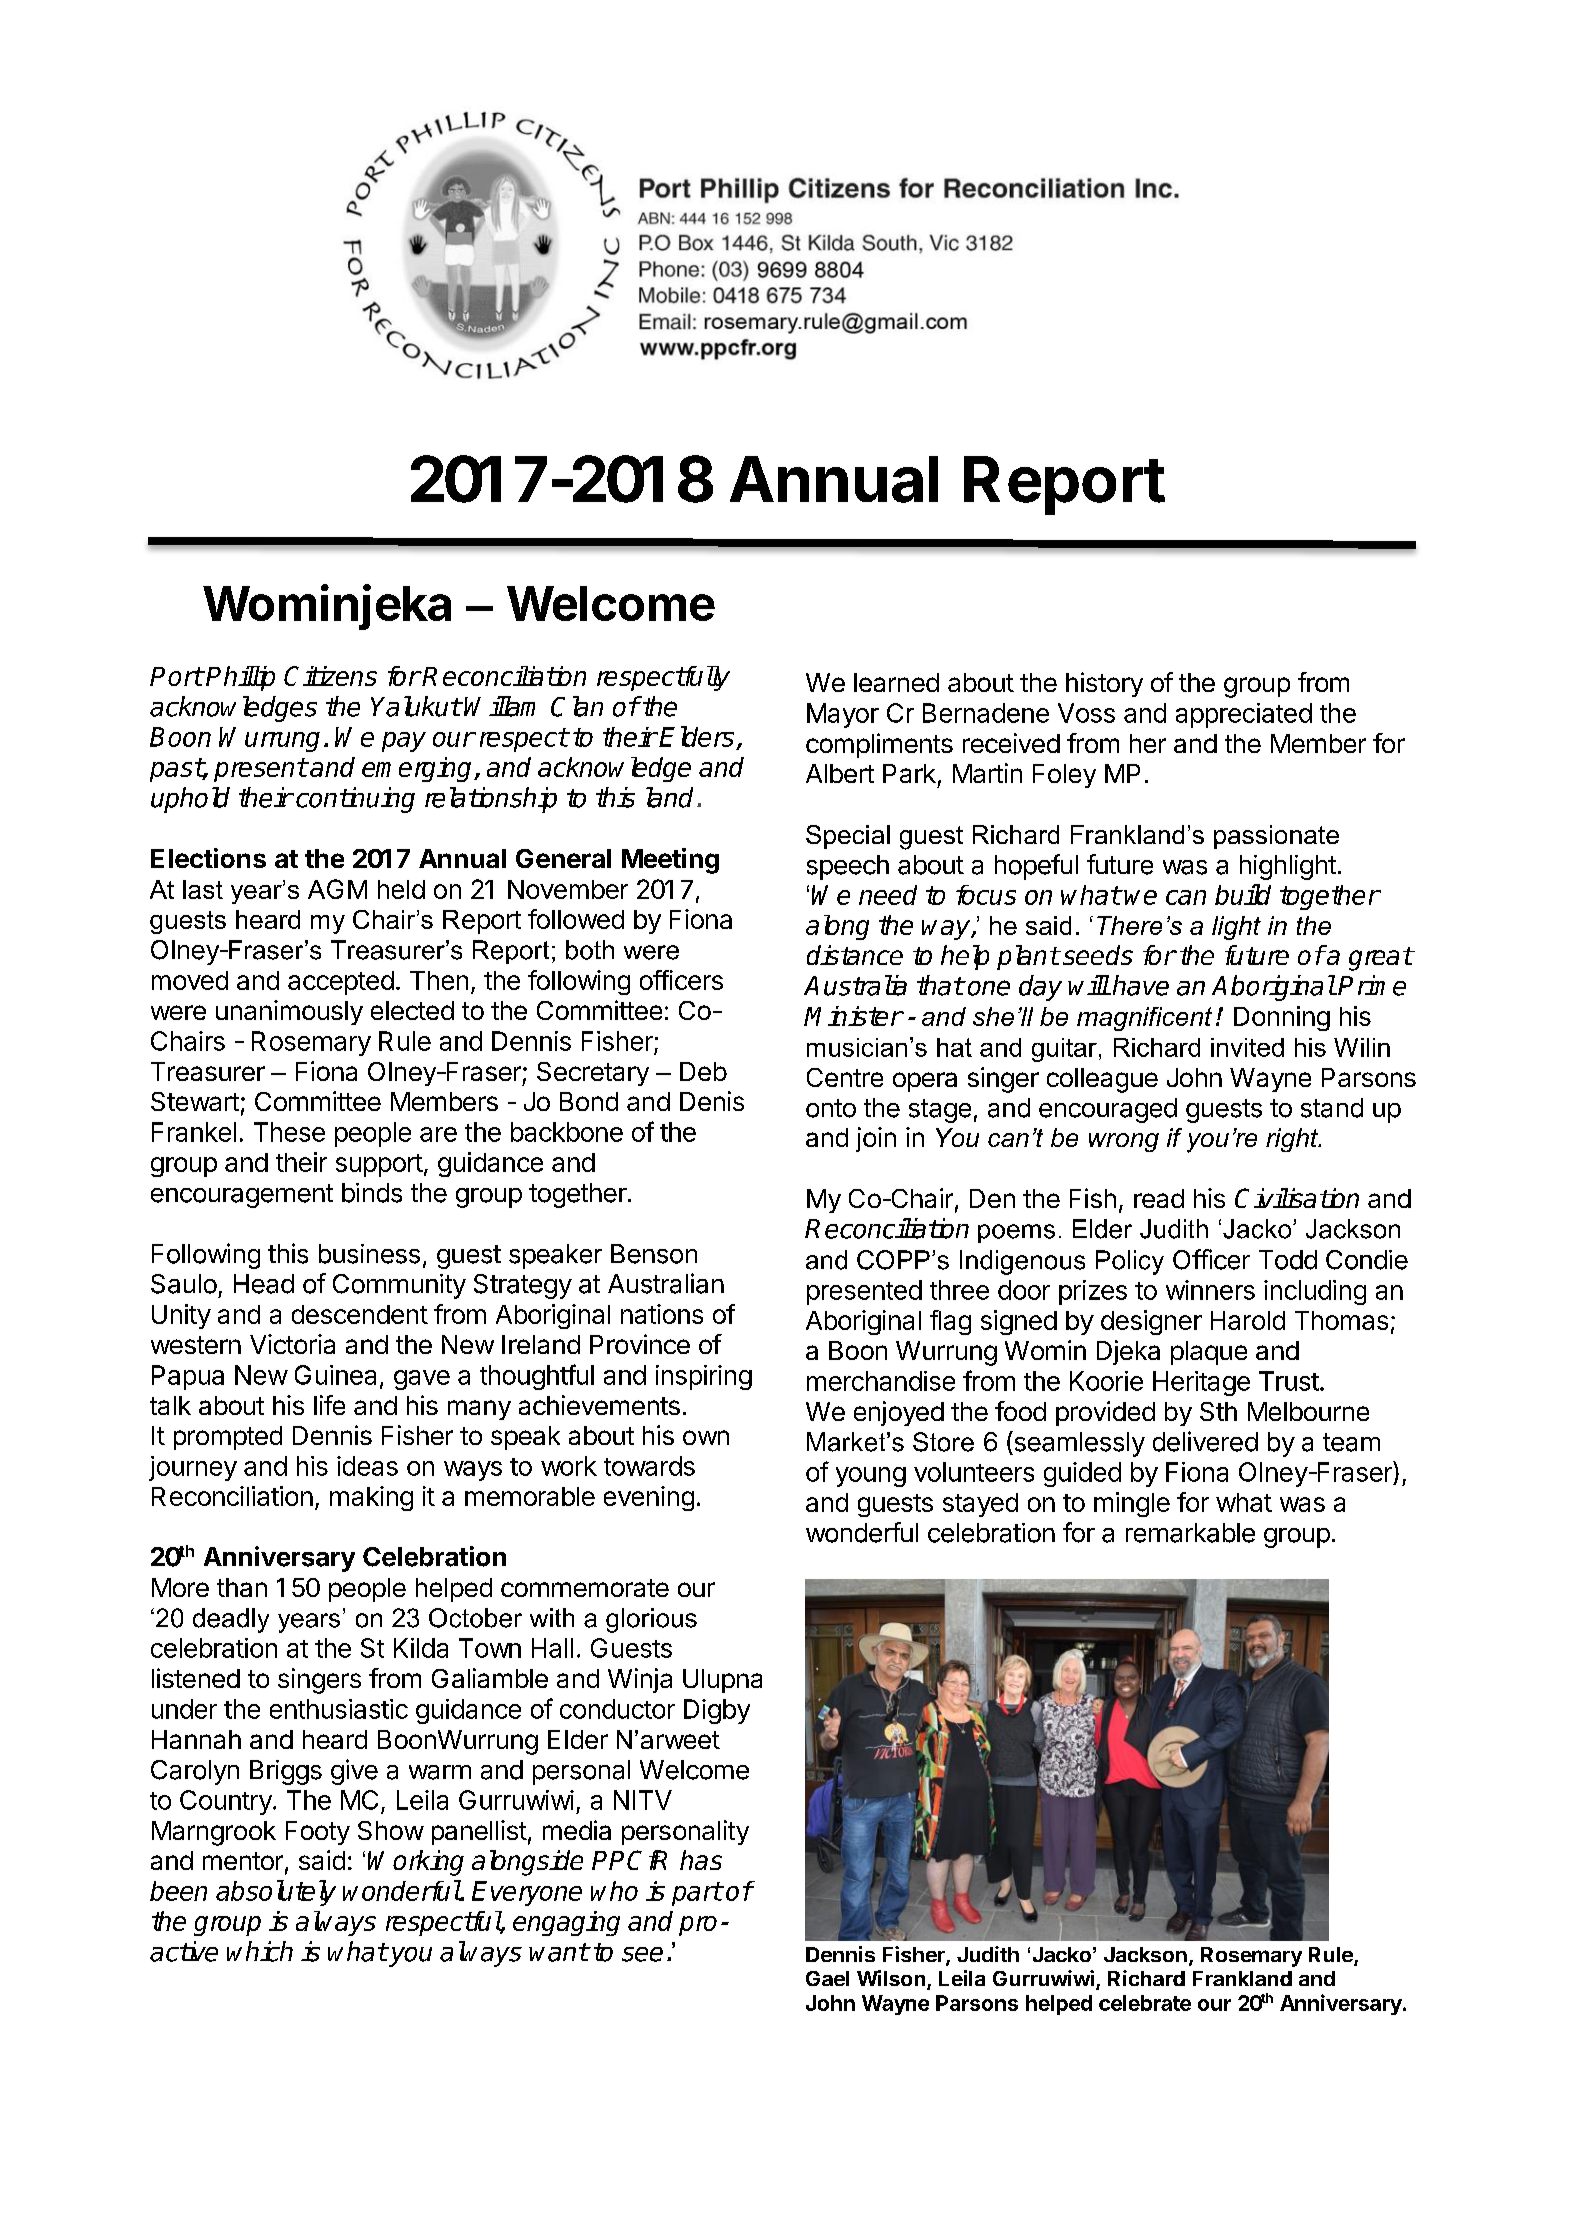 The height and width of the image is (2223, 1572). What do you see at coordinates (1209, 1353) in the image?
I see `plaque` at bounding box center [1209, 1353].
